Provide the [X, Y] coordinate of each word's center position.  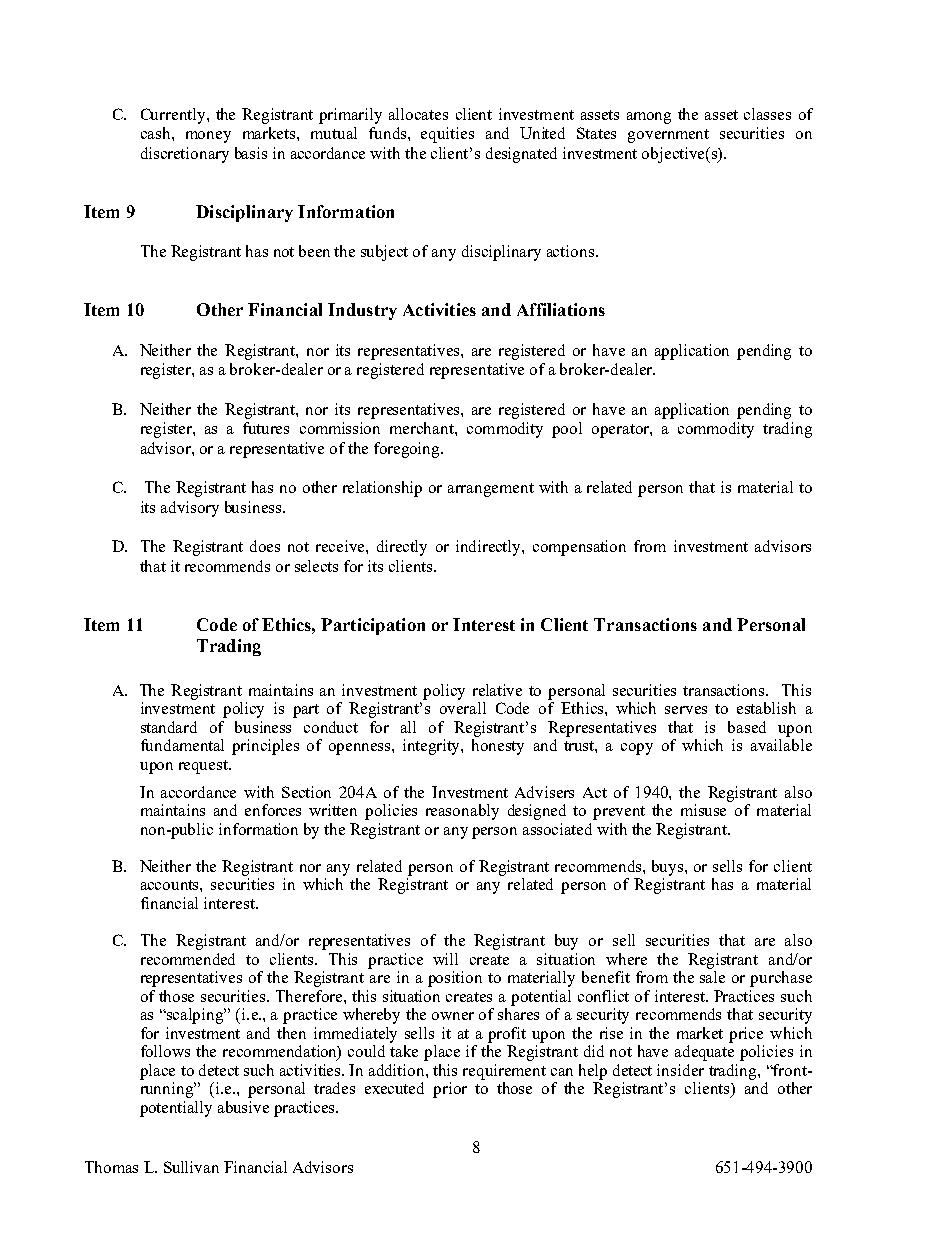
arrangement [491, 490]
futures [266, 428]
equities [447, 135]
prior [450, 1090]
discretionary [185, 155]
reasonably [462, 812]
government [668, 136]
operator [621, 431]
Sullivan [191, 1167]
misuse [703, 810]
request [204, 767]
